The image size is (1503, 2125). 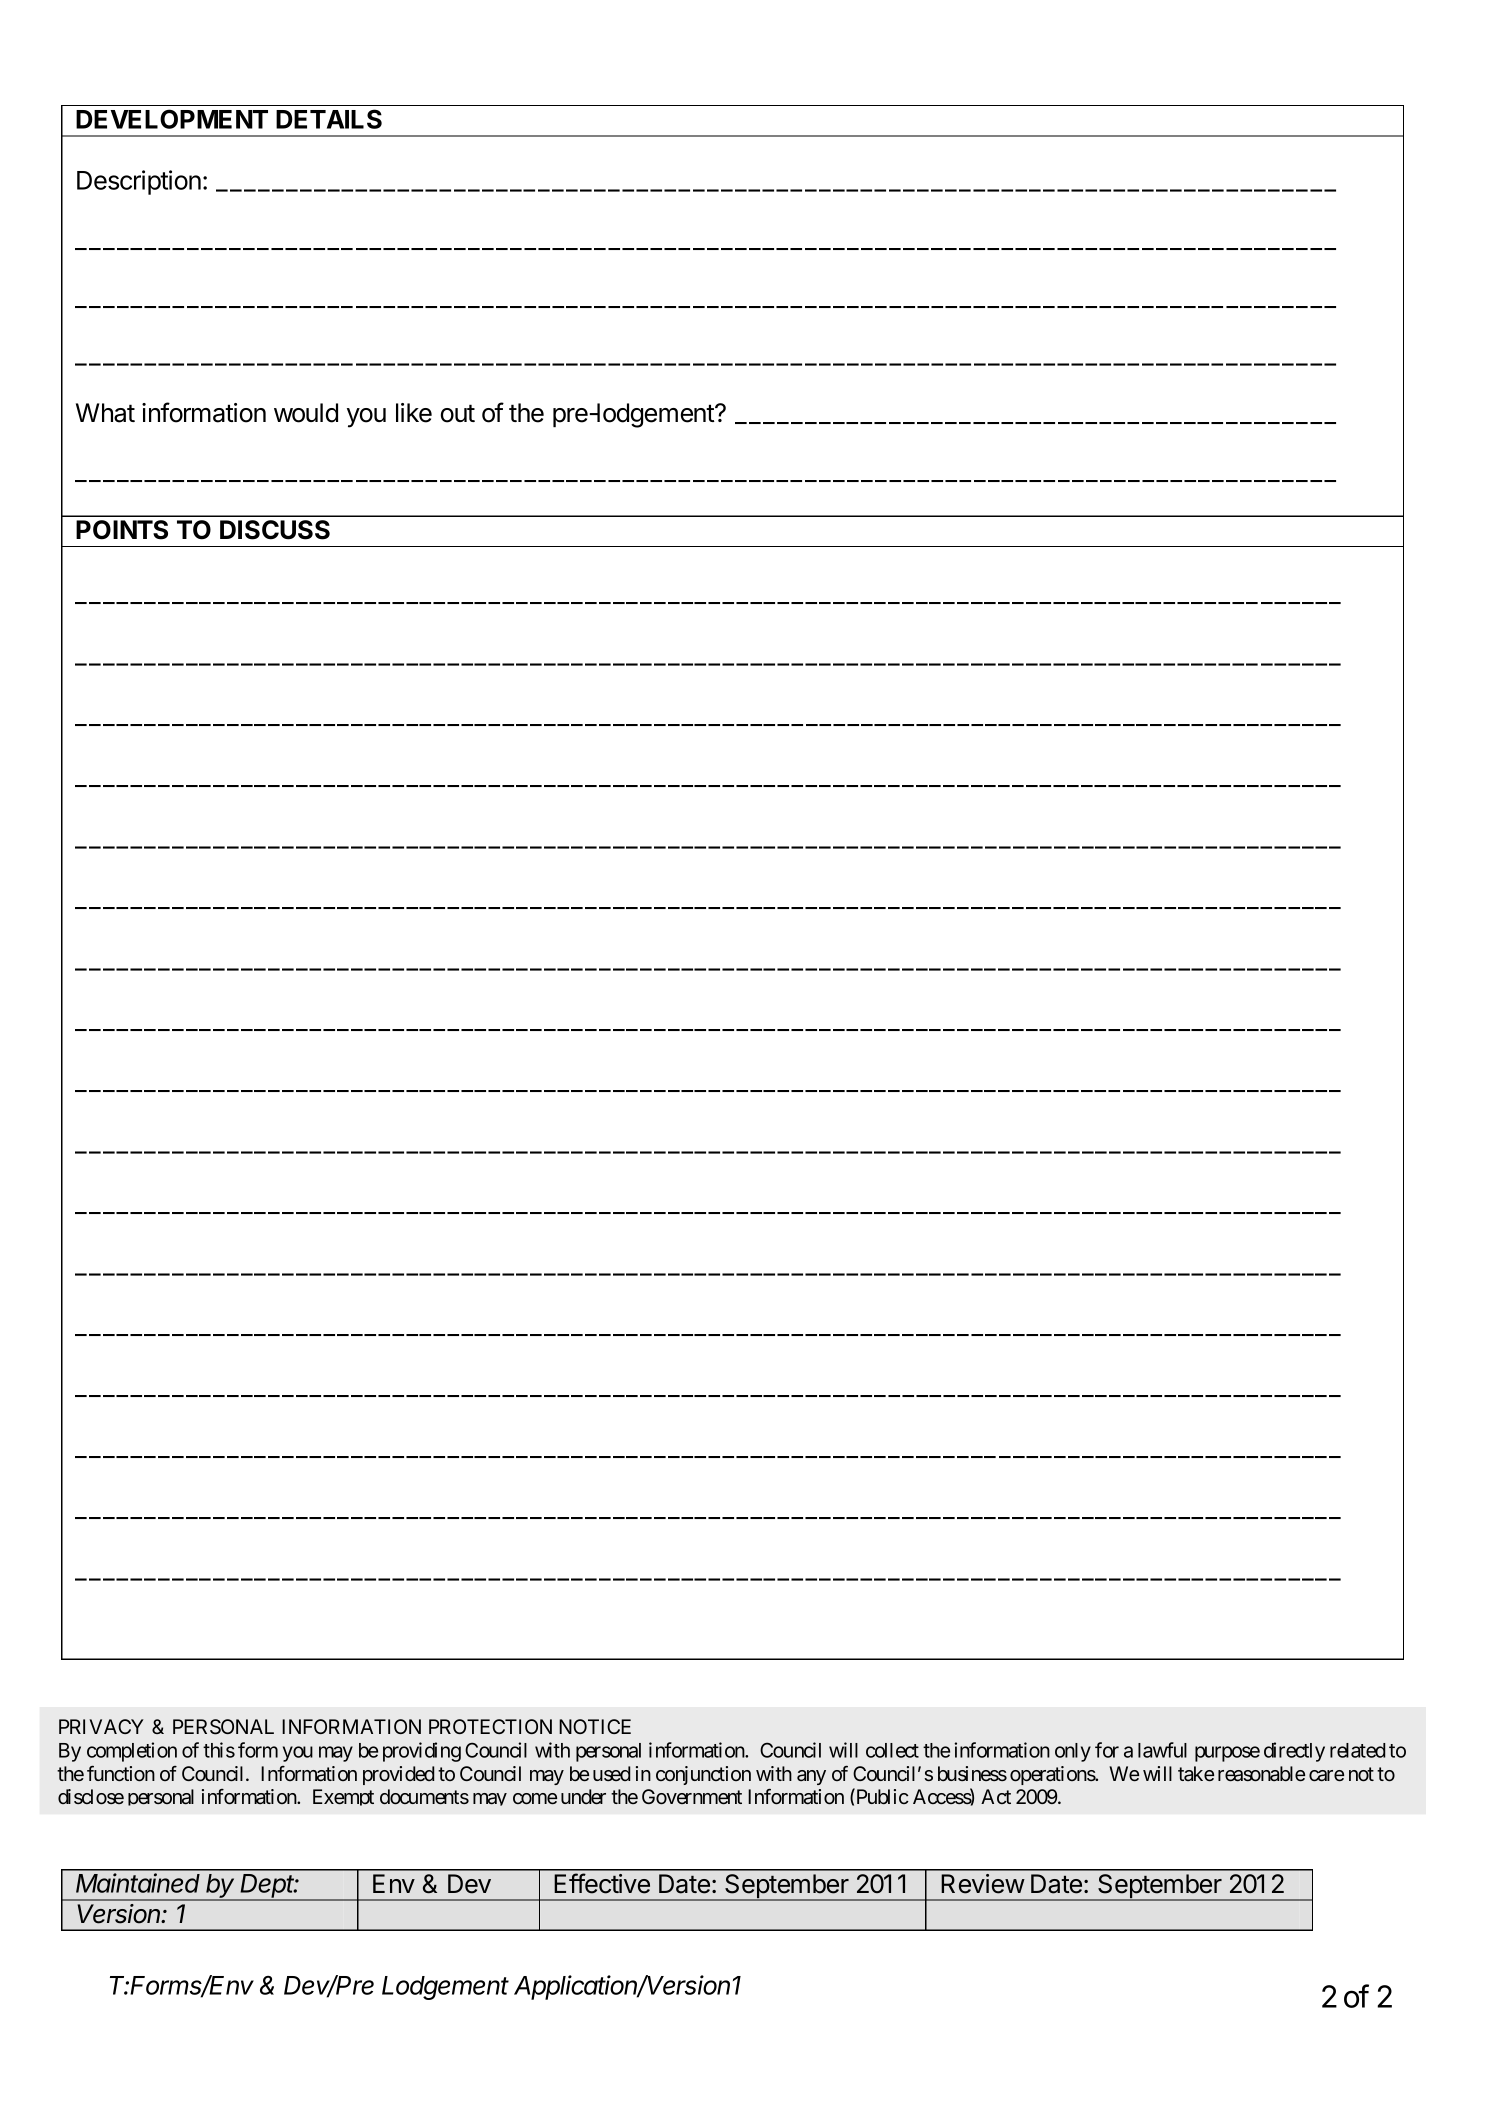 I want to click on Exempt, so click(x=343, y=1797).
